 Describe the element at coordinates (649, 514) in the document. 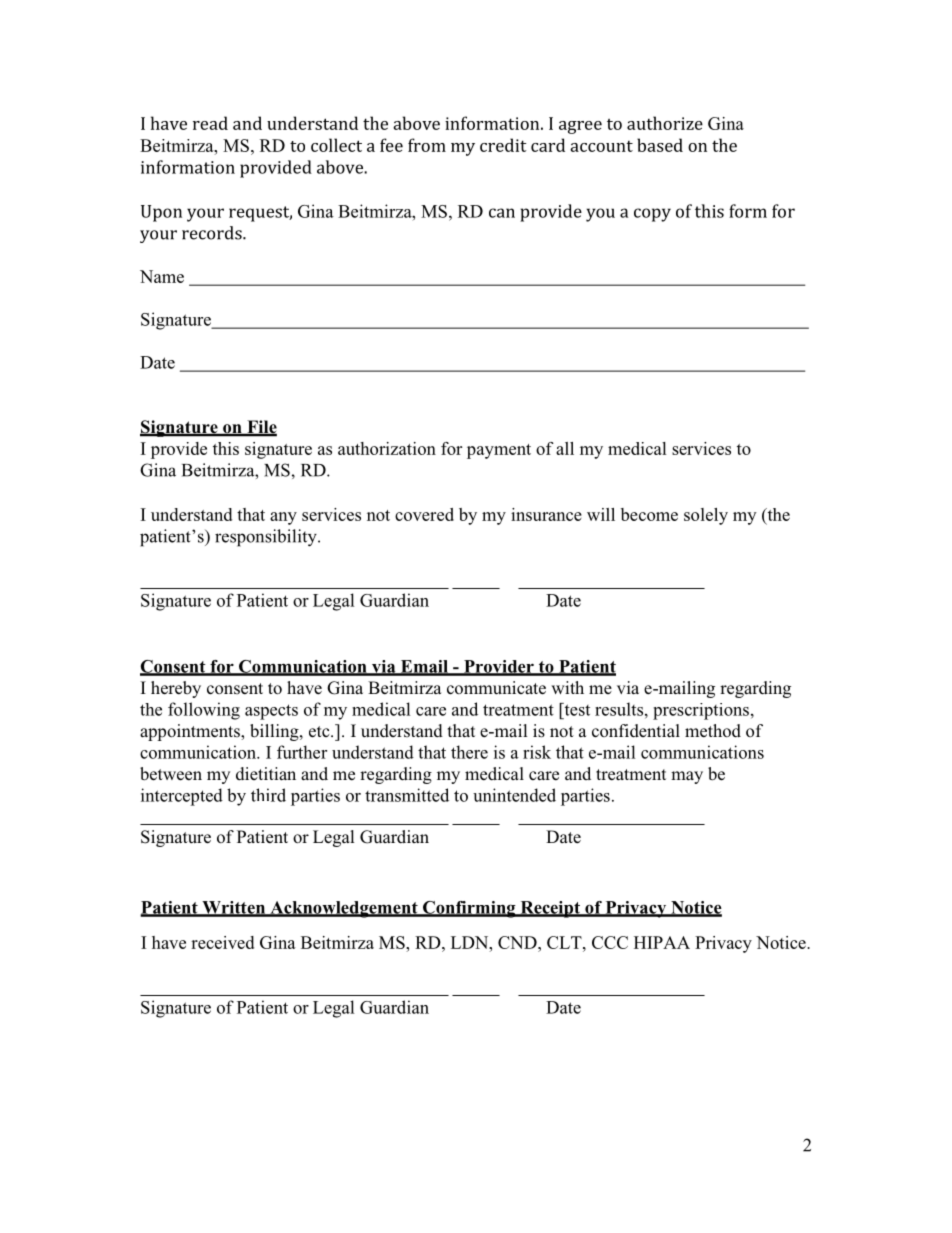

I see `become` at that location.
